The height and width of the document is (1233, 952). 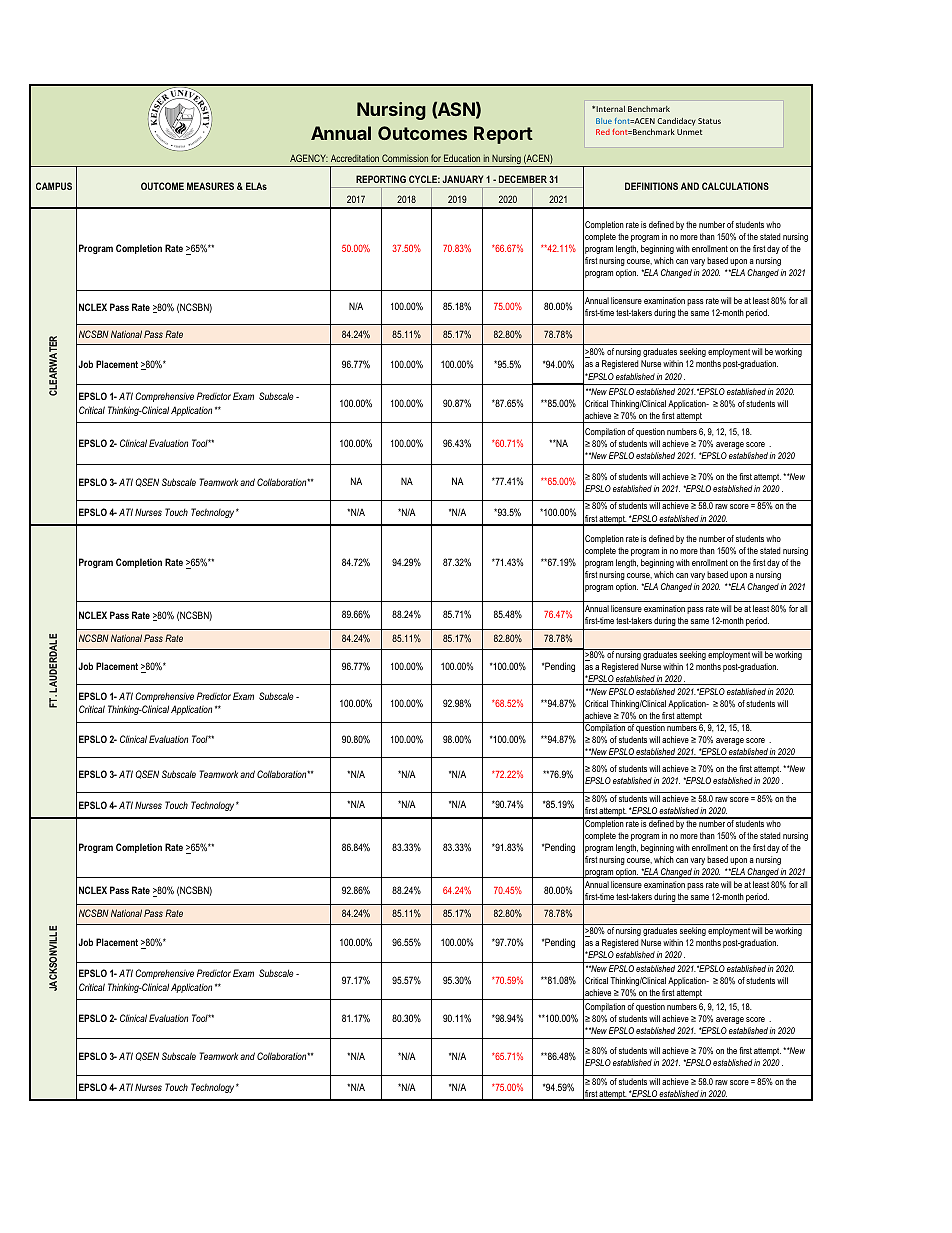 What do you see at coordinates (462, 179) in the document?
I see `JANUARY` at bounding box center [462, 179].
